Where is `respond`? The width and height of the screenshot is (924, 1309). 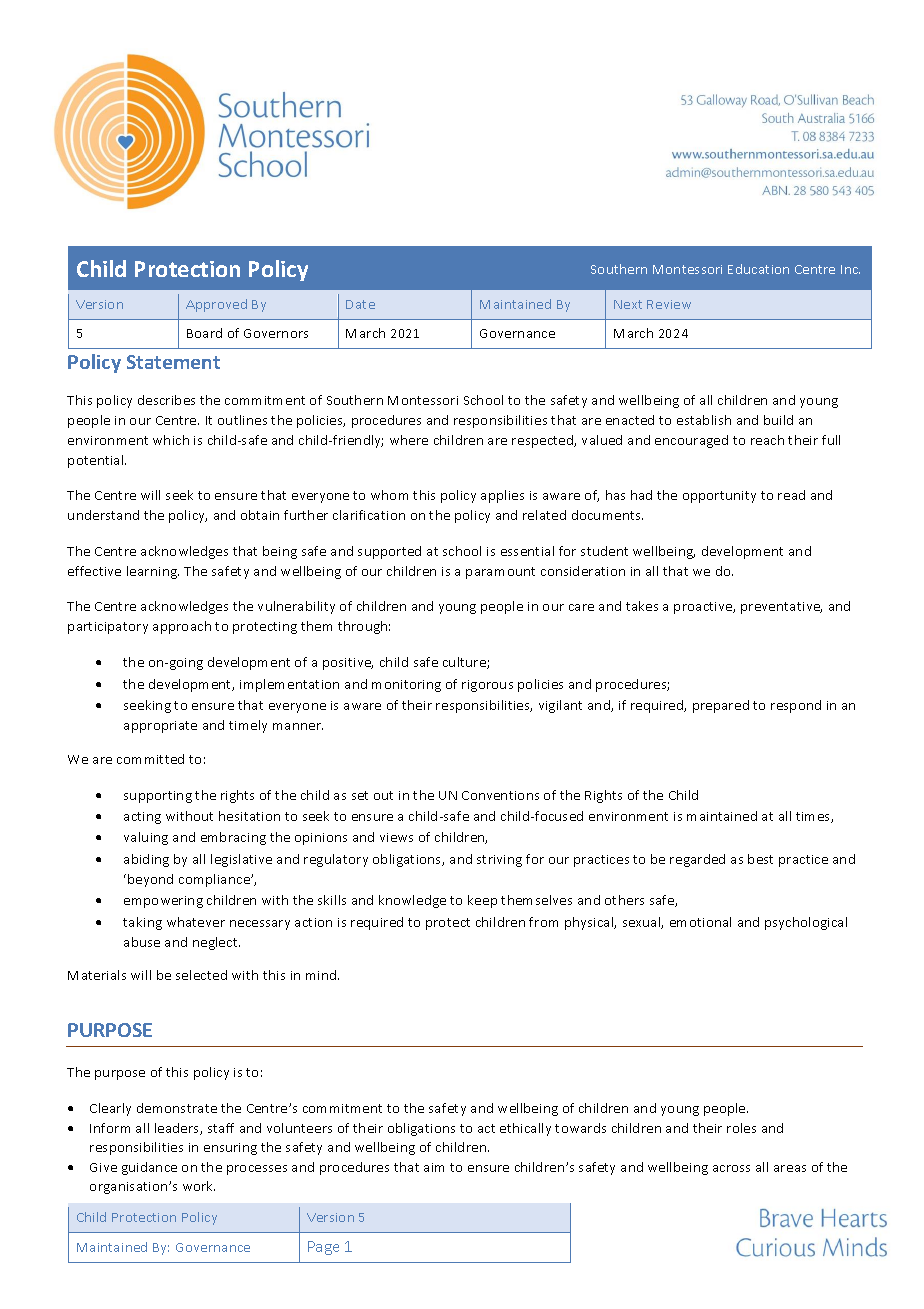
respond is located at coordinates (796, 706).
